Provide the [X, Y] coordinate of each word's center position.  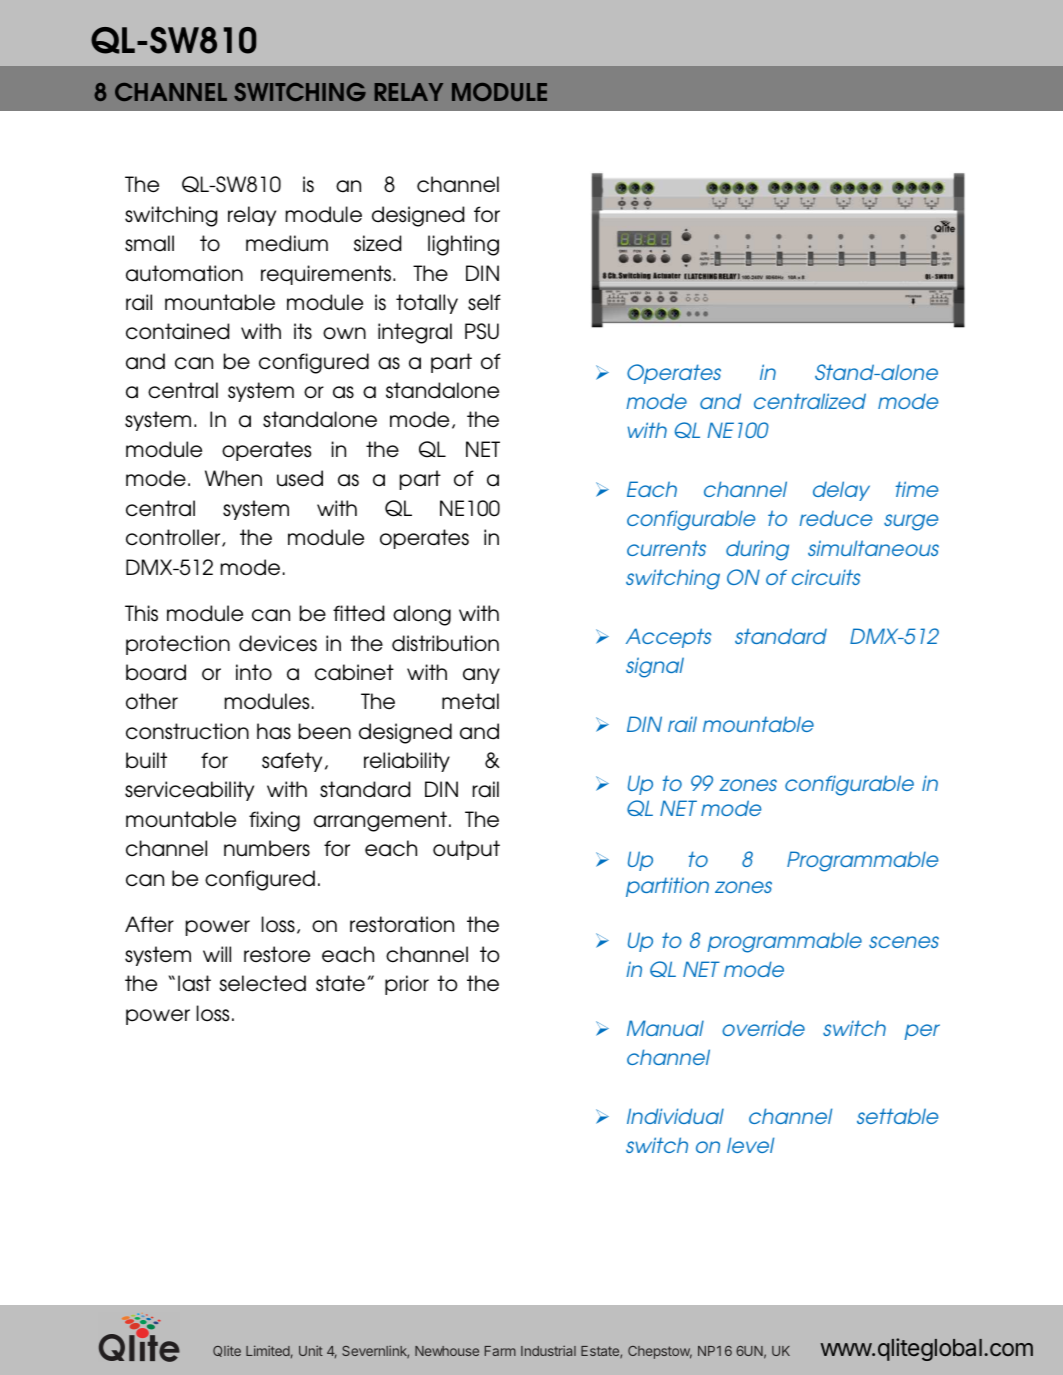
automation [184, 273]
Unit [311, 1350]
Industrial [548, 1350]
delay [841, 491]
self [484, 302]
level [750, 1145]
